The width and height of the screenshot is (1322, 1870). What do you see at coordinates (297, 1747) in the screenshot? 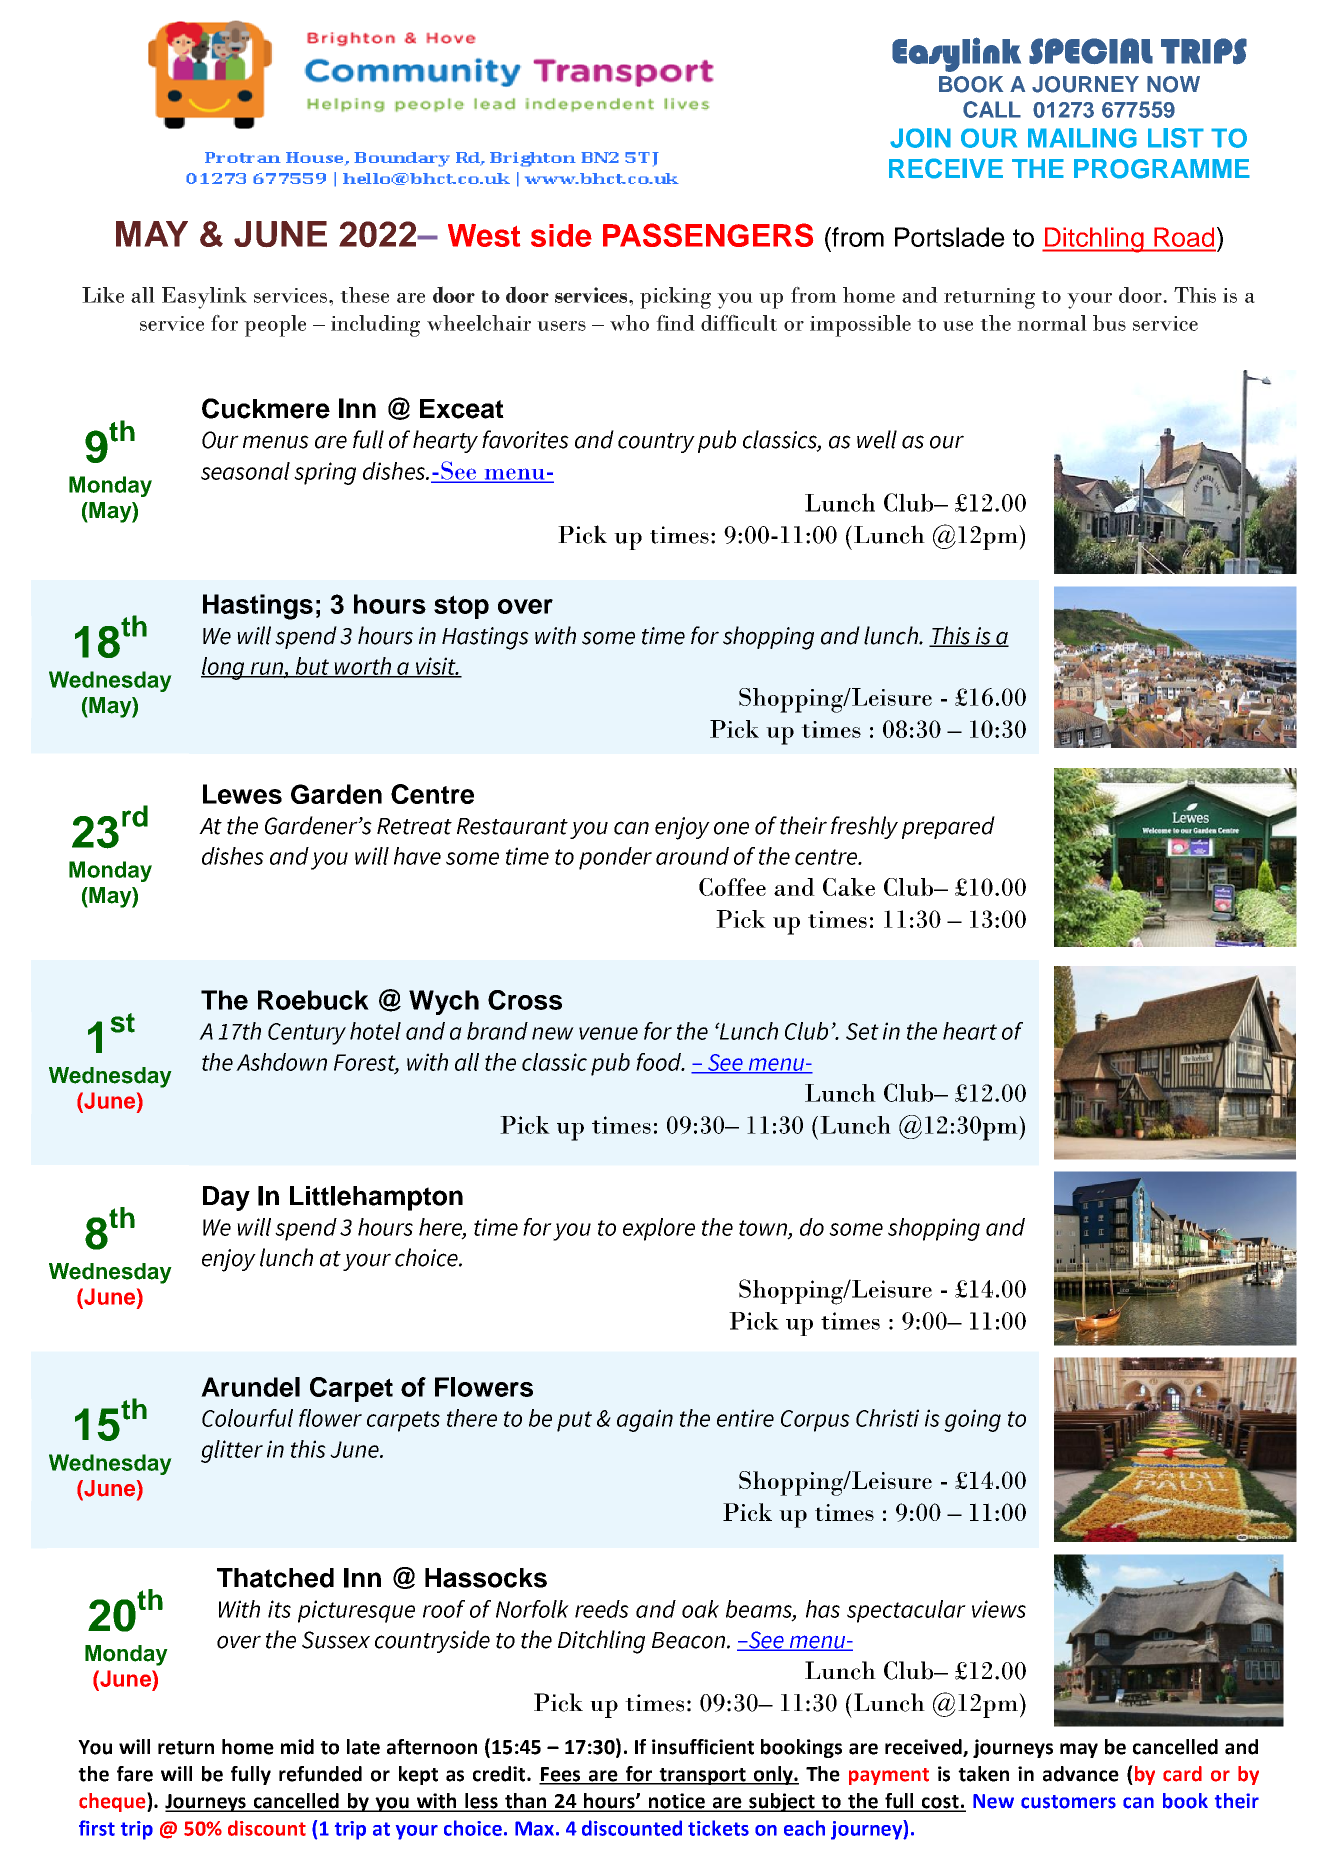
I see `mid` at bounding box center [297, 1747].
